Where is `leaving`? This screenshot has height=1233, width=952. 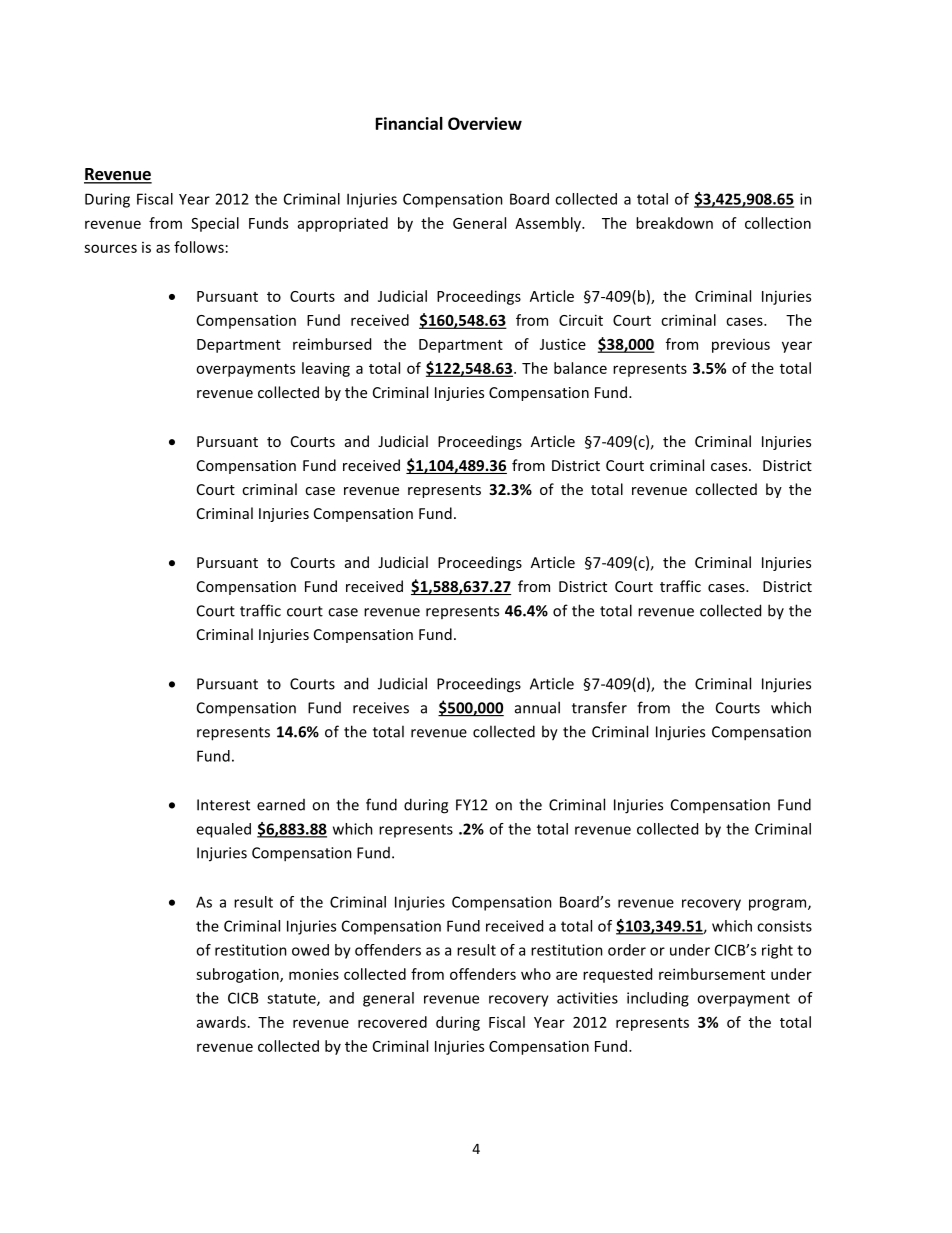 leaving is located at coordinates (326, 369).
